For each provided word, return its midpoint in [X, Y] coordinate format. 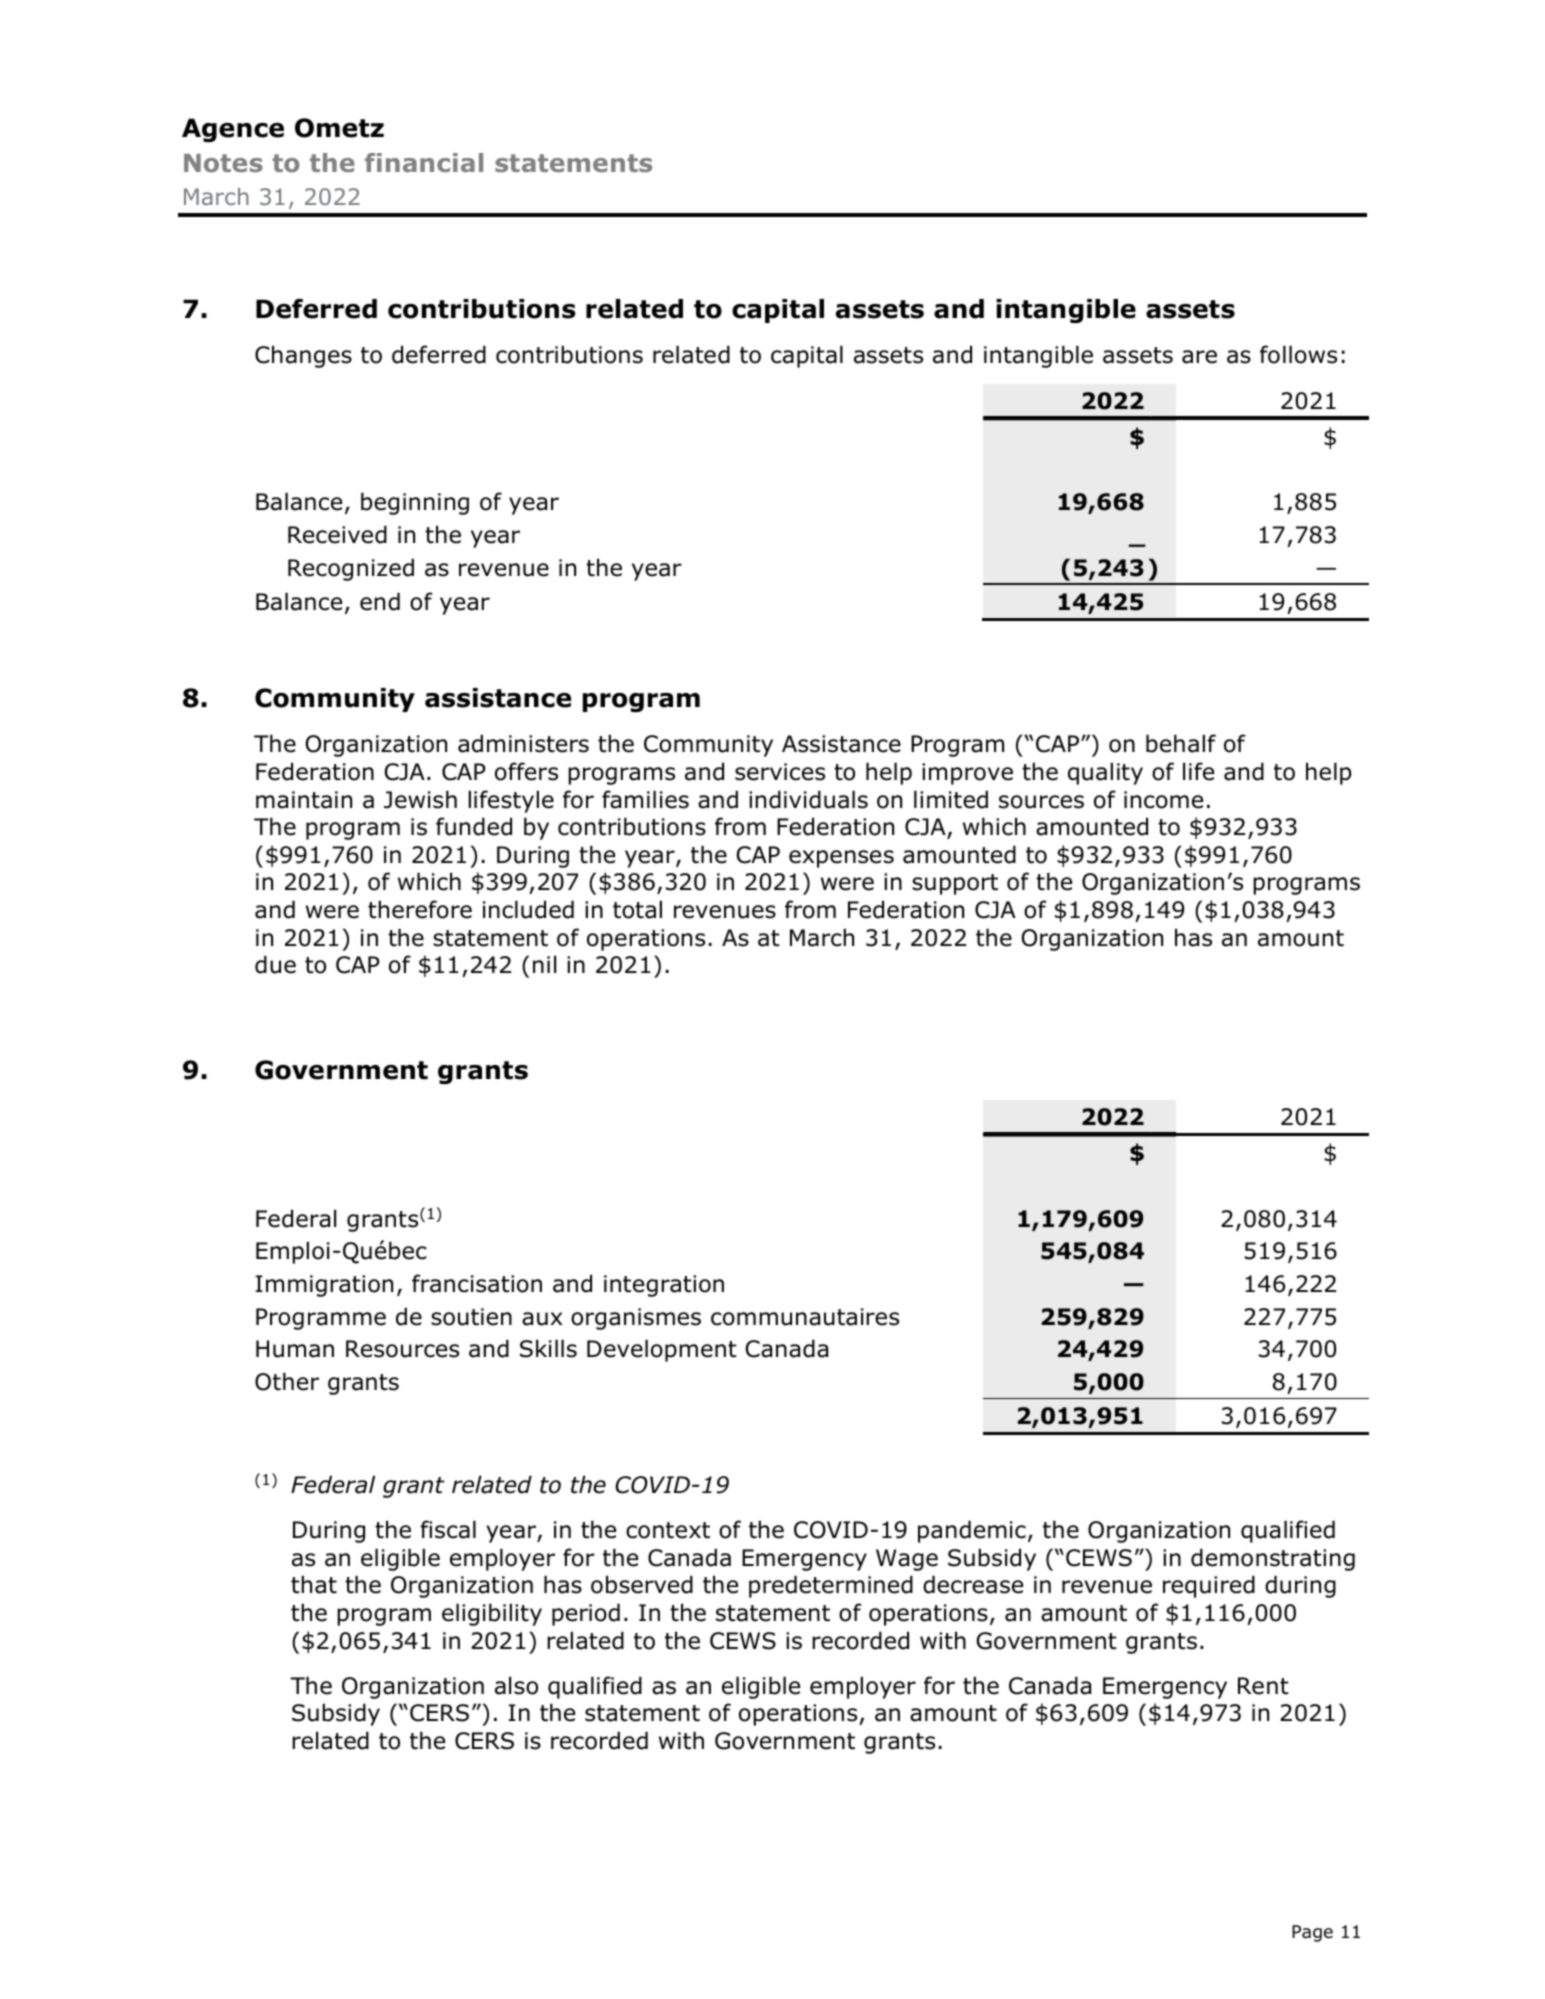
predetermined [831, 1586]
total [637, 909]
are [1199, 357]
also [516, 1685]
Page [1312, 1933]
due [275, 964]
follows [1298, 354]
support [955, 884]
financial [424, 162]
